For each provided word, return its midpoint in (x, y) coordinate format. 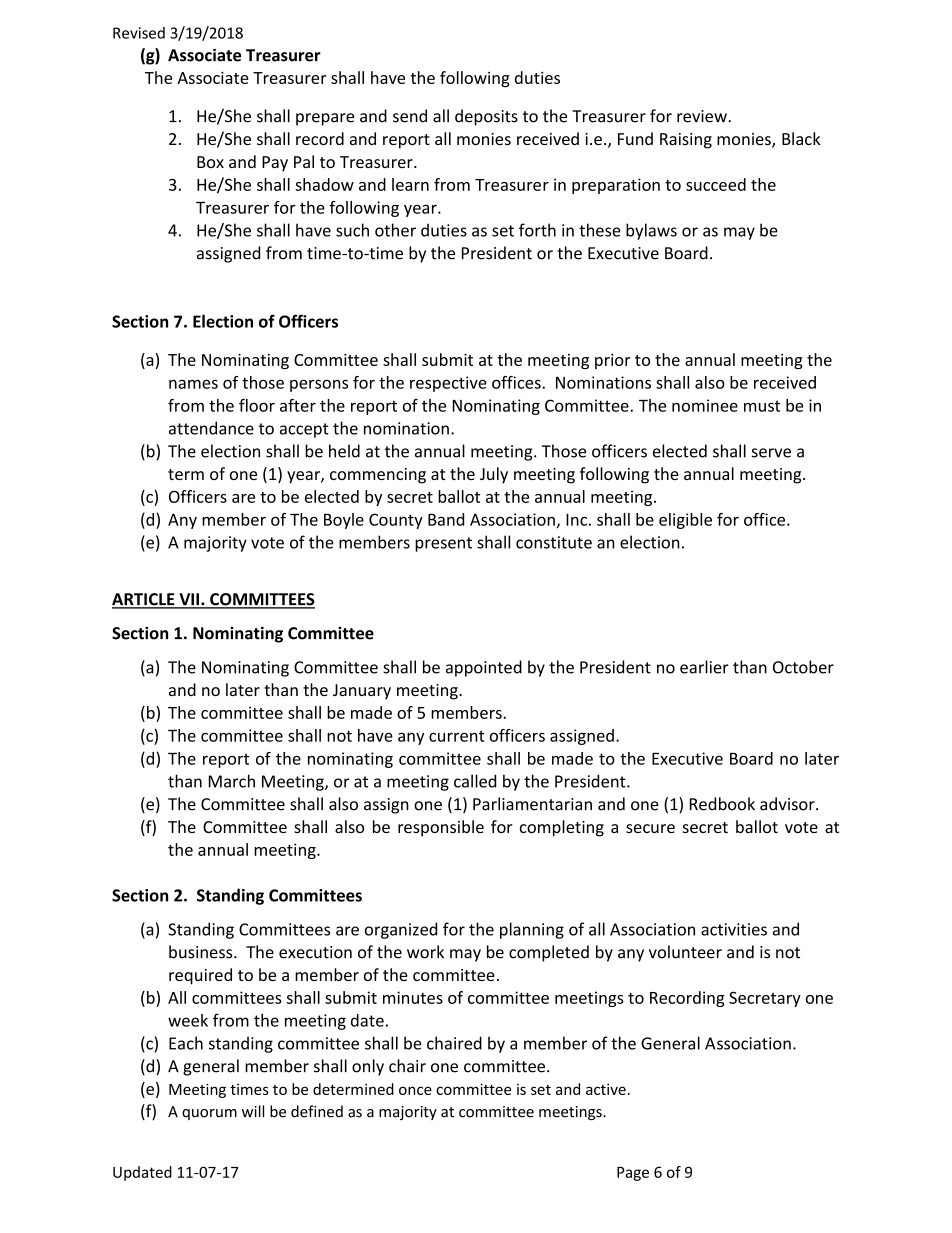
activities (734, 929)
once (415, 1090)
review (703, 116)
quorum (209, 1114)
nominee (705, 405)
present (443, 544)
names (193, 384)
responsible (441, 828)
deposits (486, 117)
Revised (139, 33)
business (202, 952)
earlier (704, 667)
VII (189, 600)
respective (448, 384)
